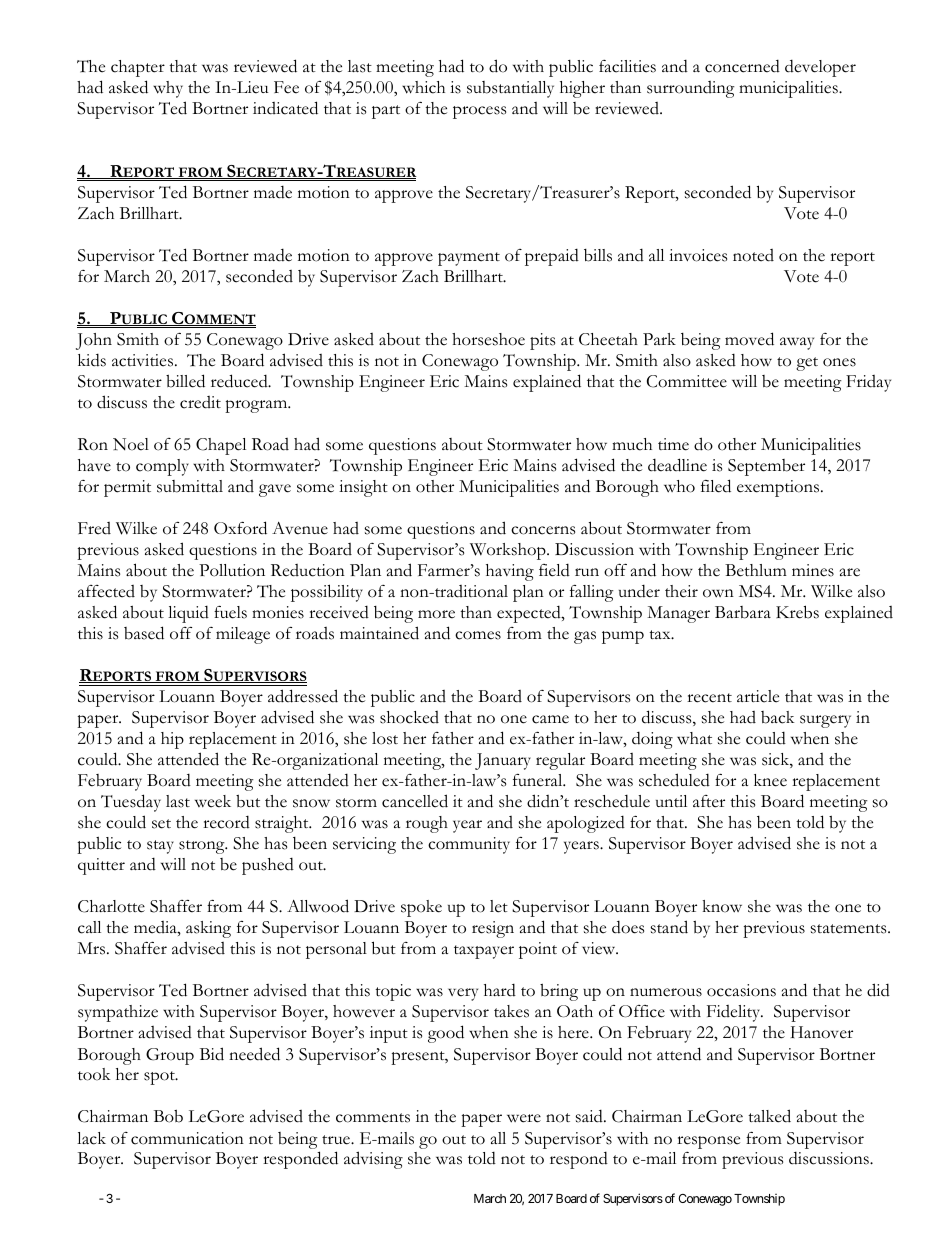 The width and height of the image is (952, 1233). Describe the element at coordinates (797, 612) in the image. I see `Krebs` at that location.
